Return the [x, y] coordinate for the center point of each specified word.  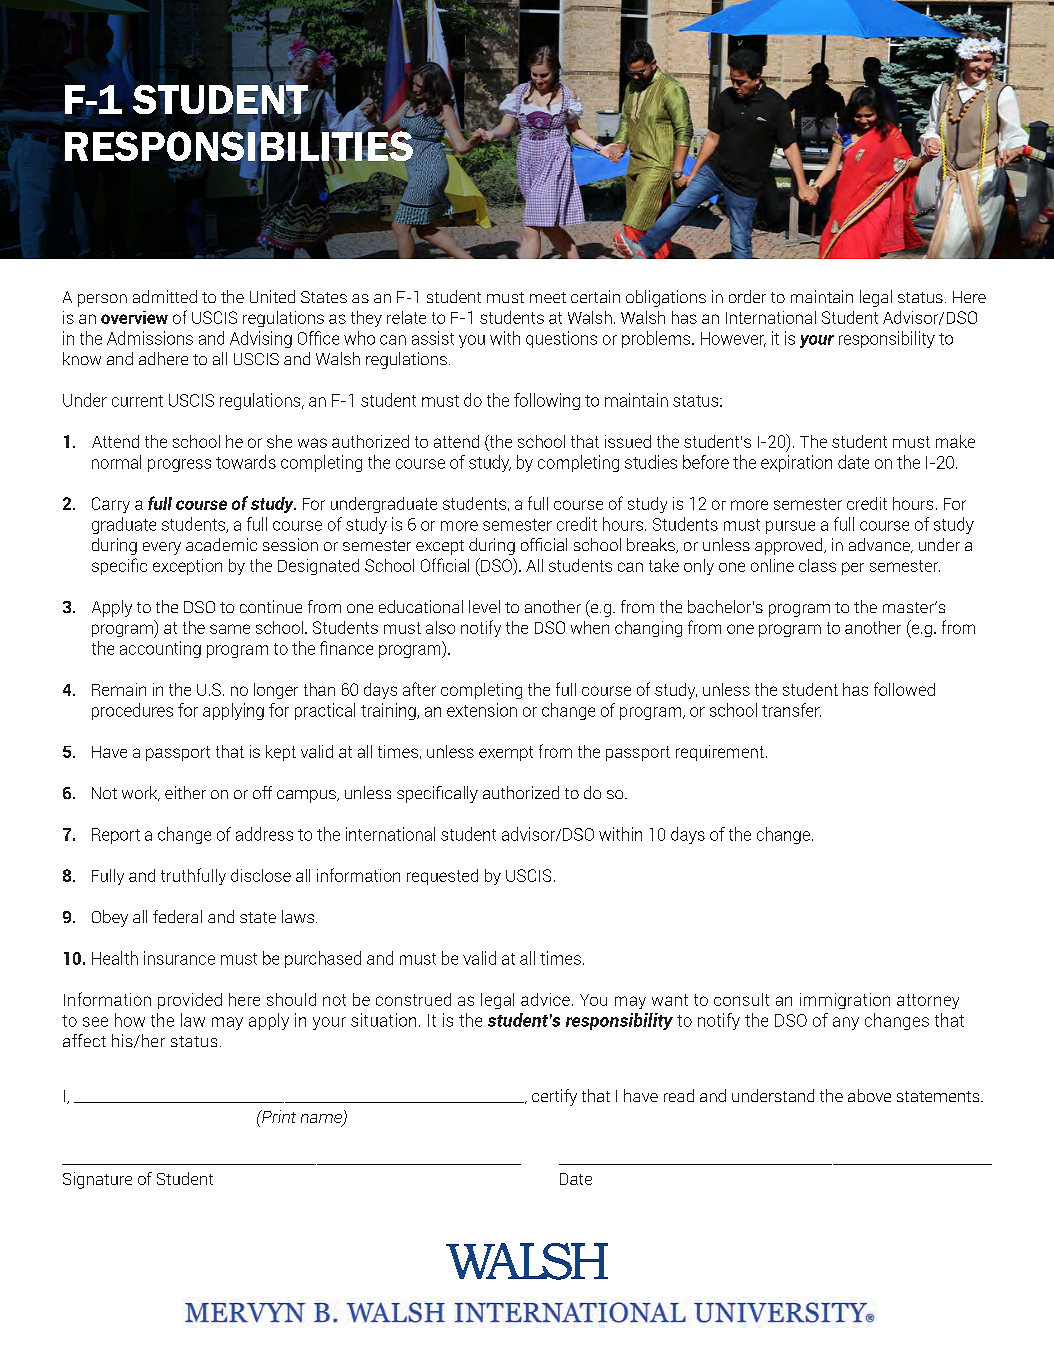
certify [554, 1097]
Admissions [150, 338]
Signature [97, 1180]
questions [561, 339]
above [869, 1095]
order [747, 296]
